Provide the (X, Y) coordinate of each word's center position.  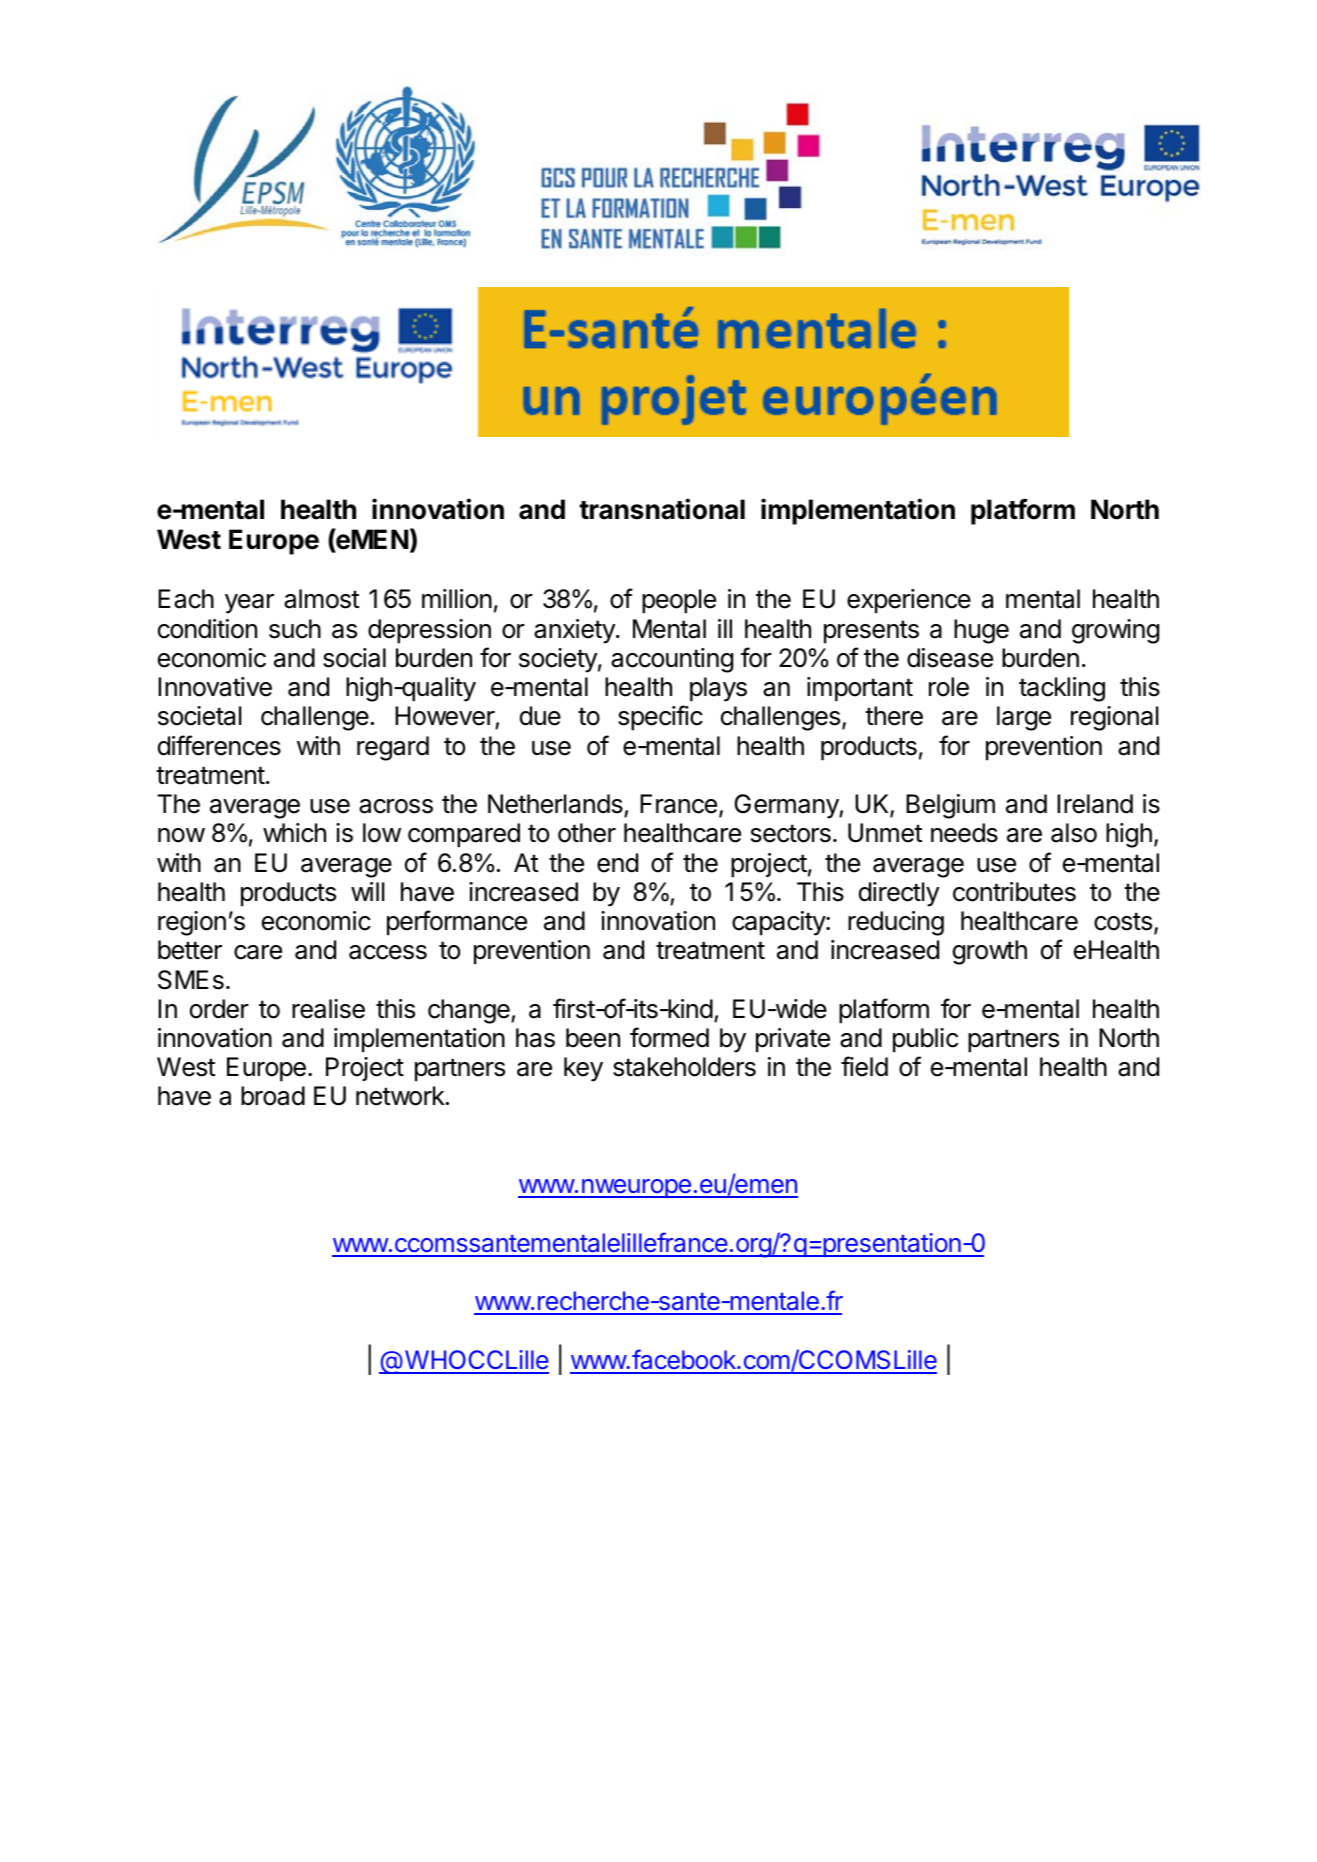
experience (909, 601)
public (925, 1040)
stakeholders (684, 1067)
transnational (662, 509)
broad (273, 1096)
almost (322, 599)
